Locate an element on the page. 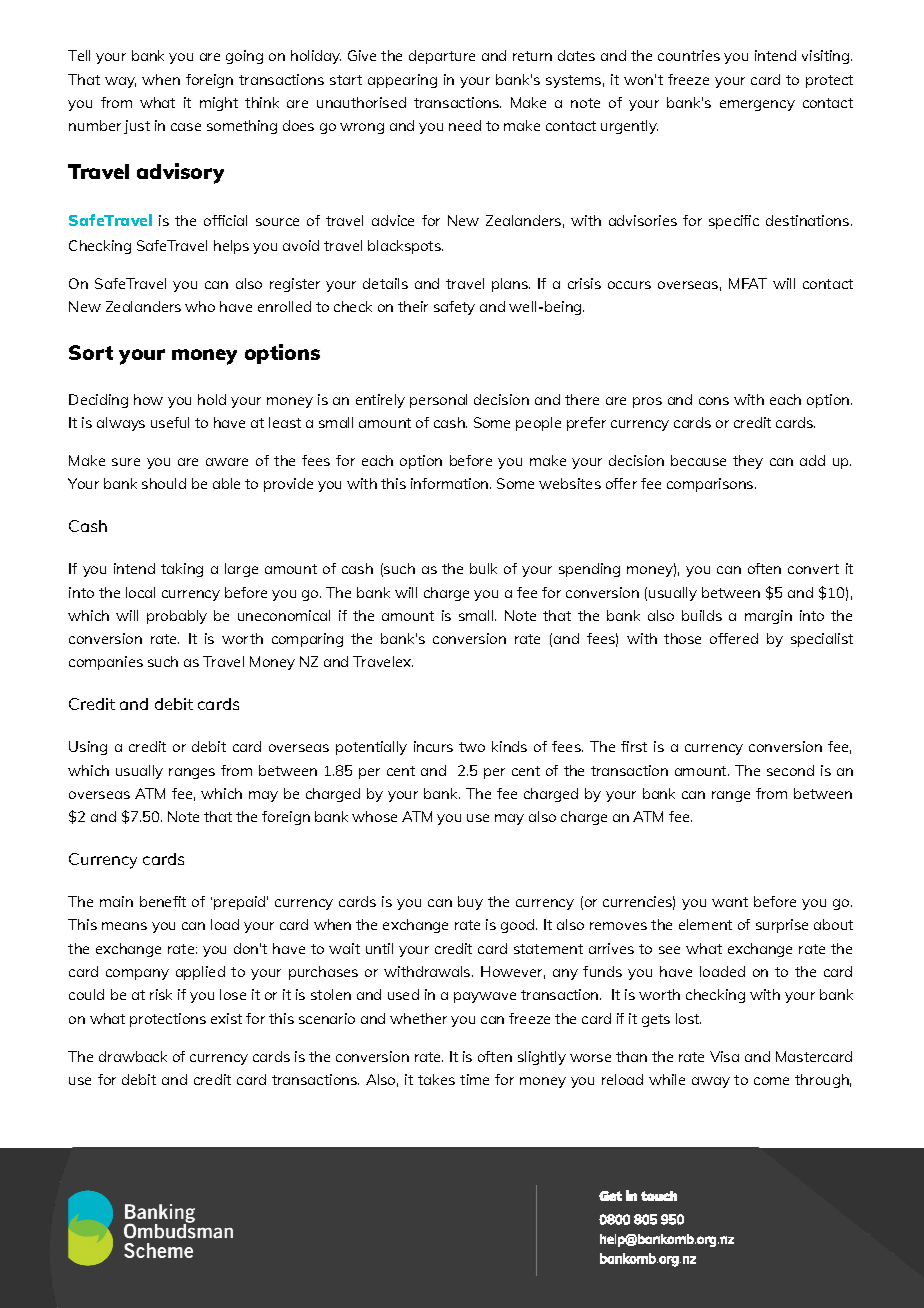 This document has width=924, height=1308. Visa is located at coordinates (724, 1056).
